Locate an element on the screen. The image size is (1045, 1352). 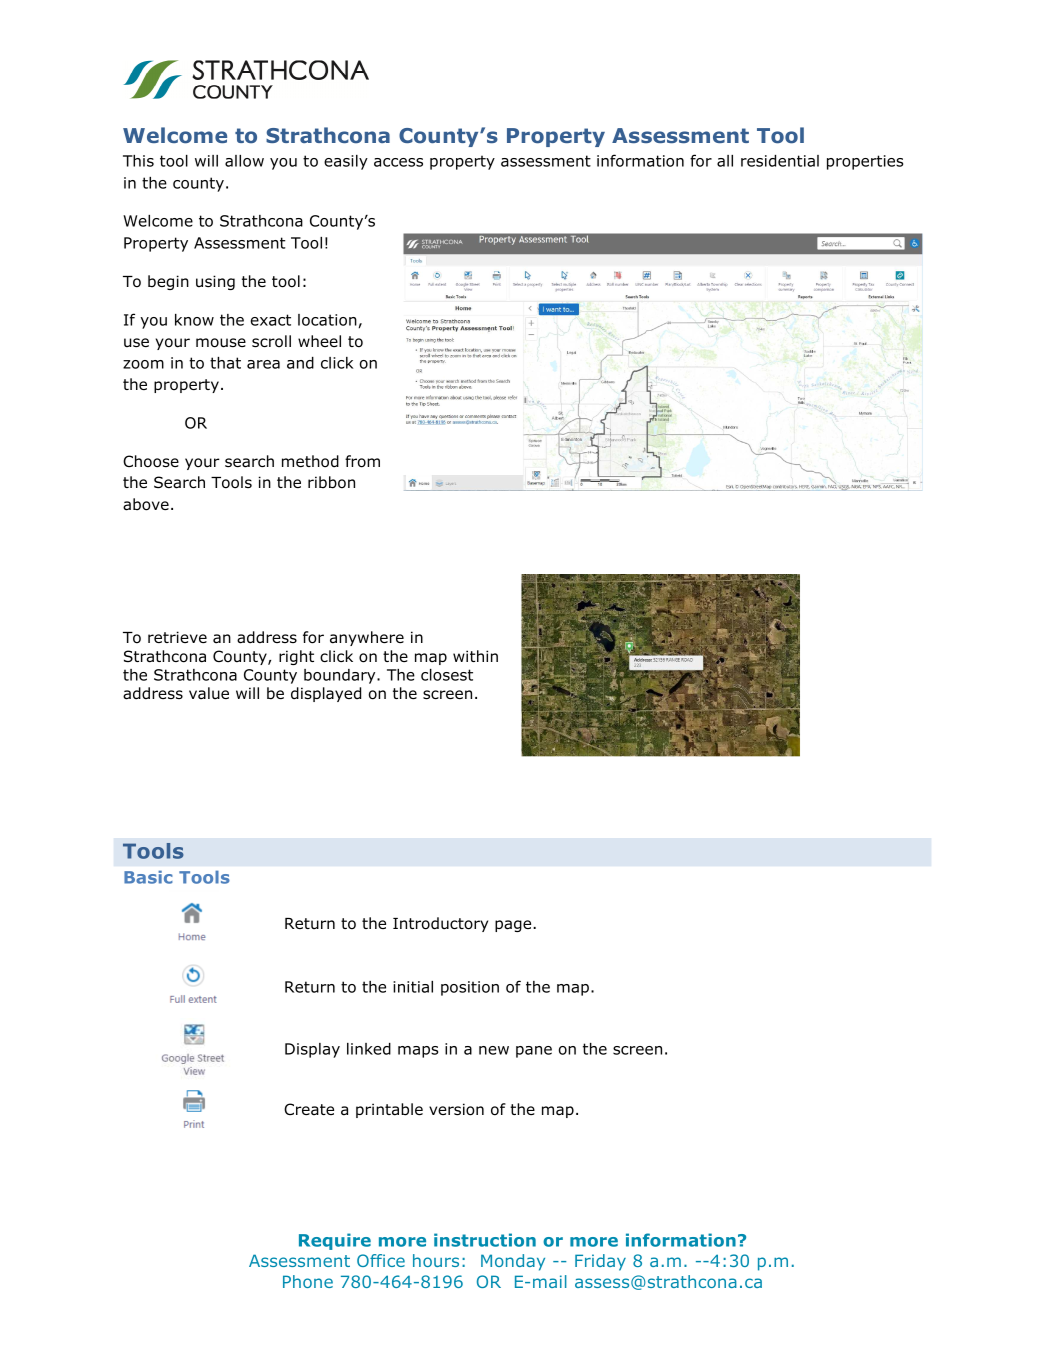
within is located at coordinates (475, 656).
